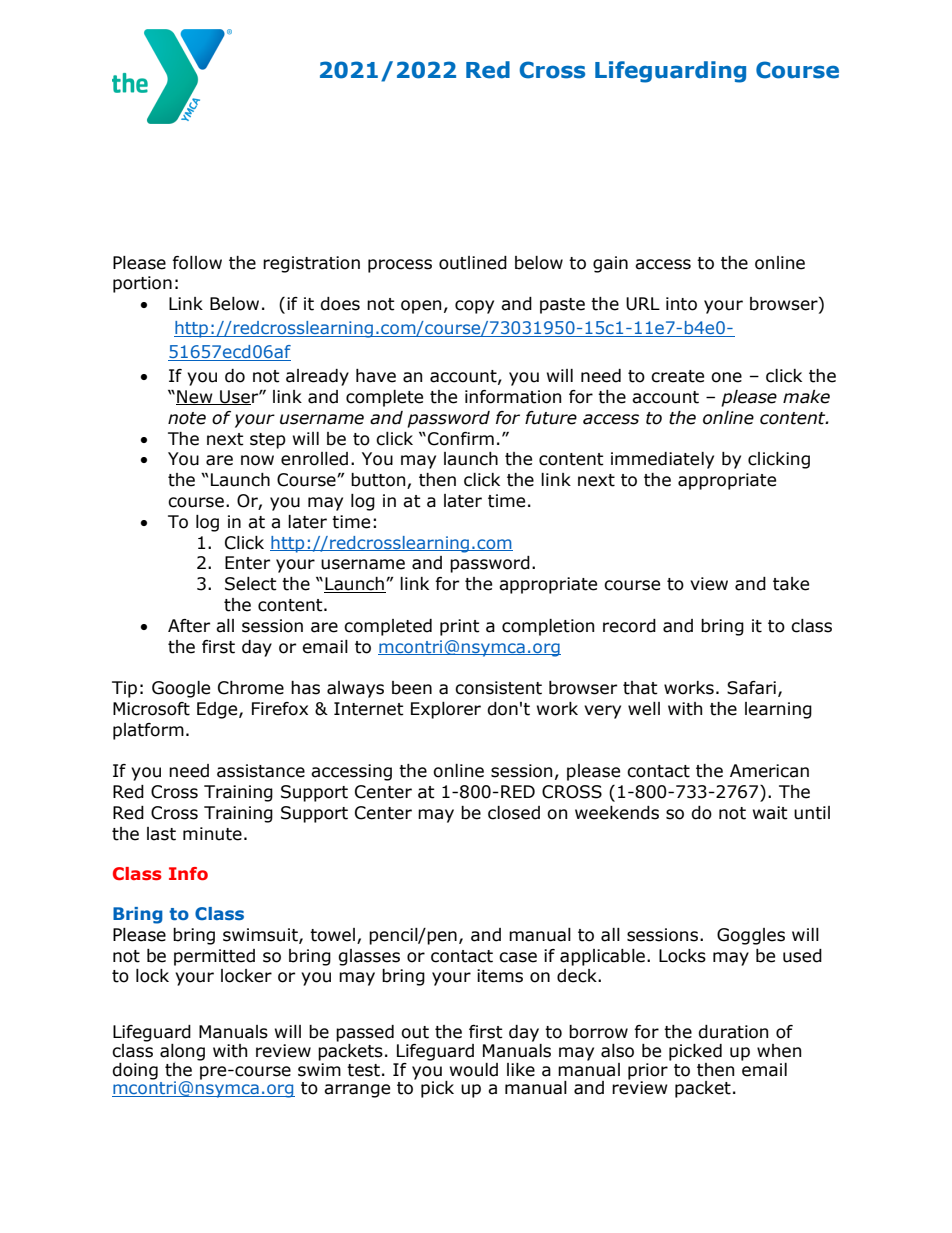 The width and height of the screenshot is (952, 1233). I want to click on along, so click(182, 1052).
